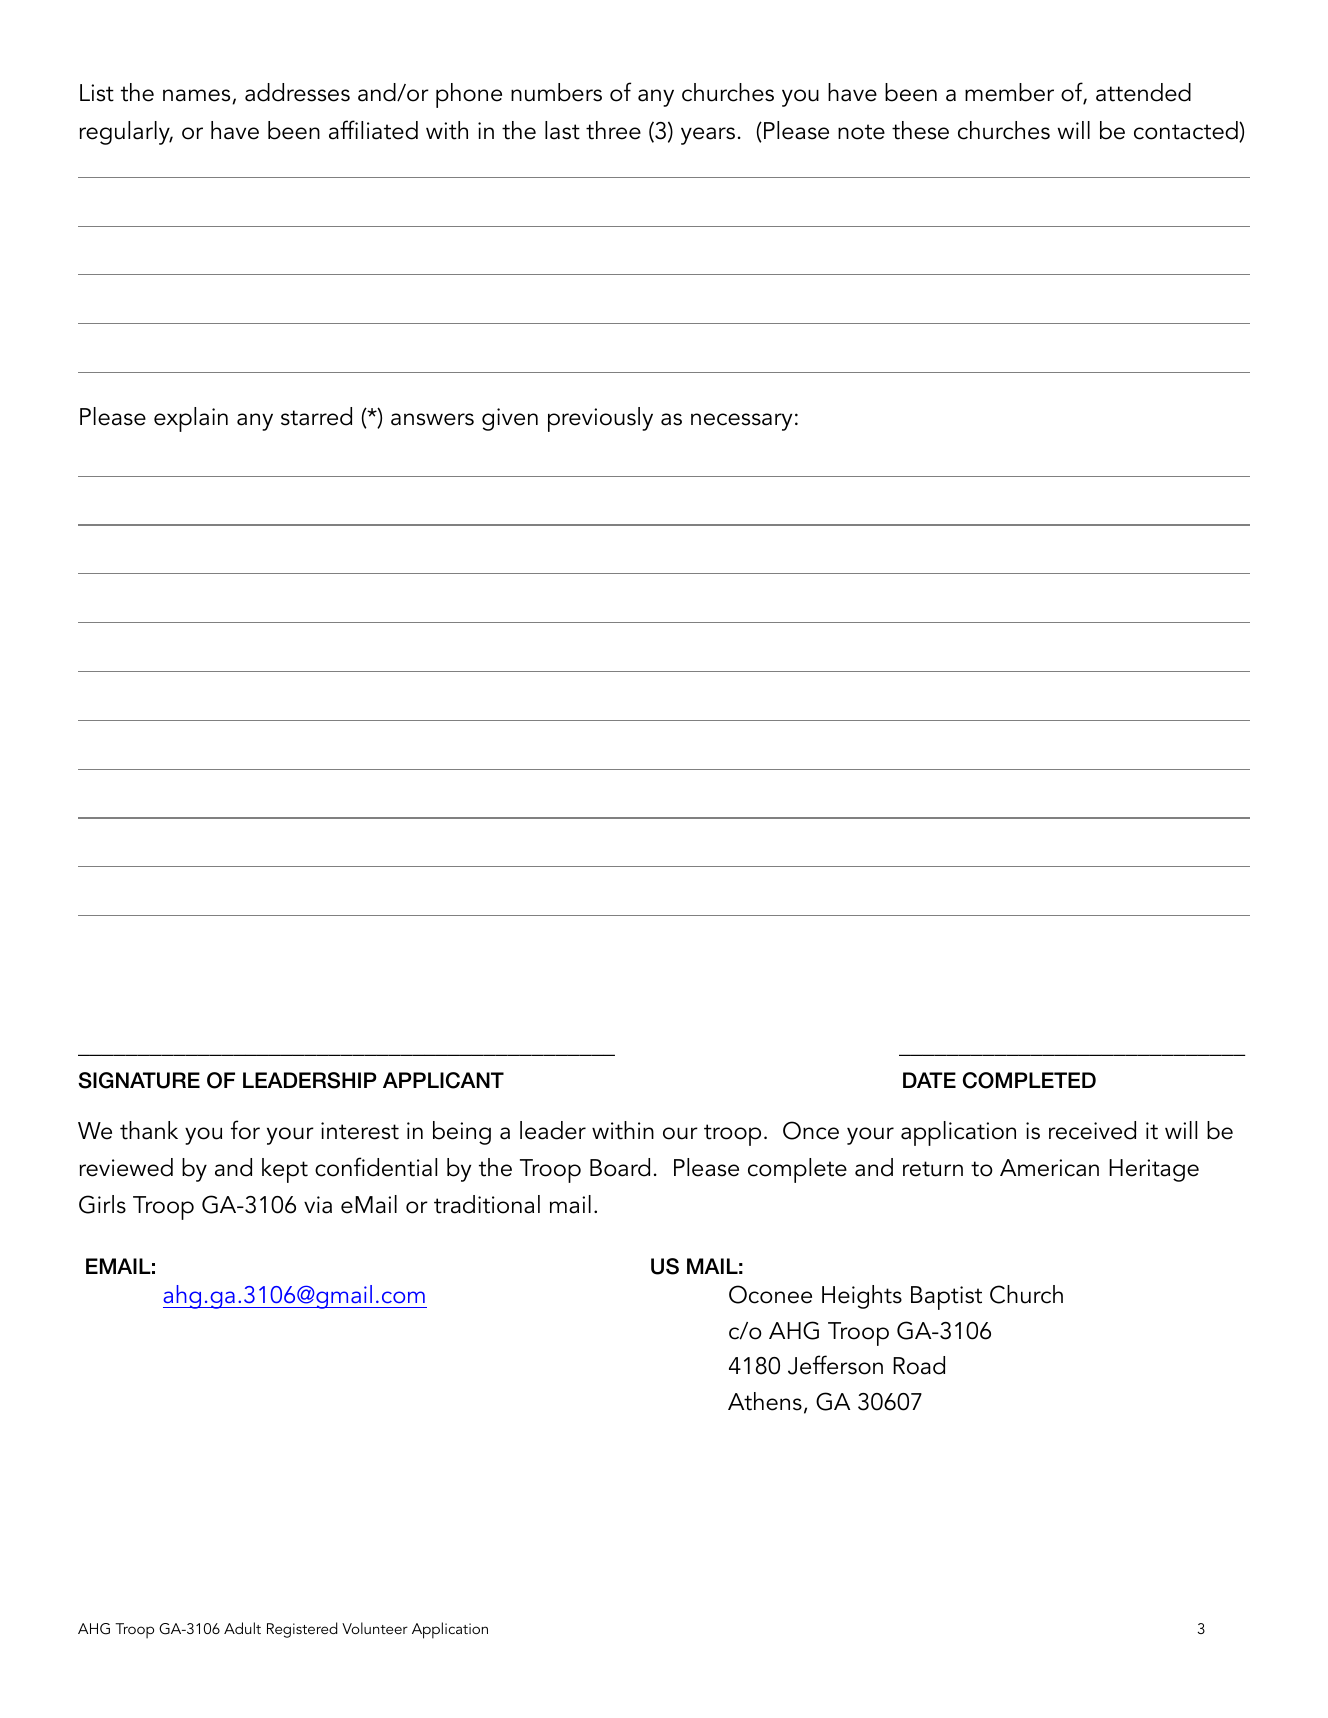 This image has width=1328, height=1718. Describe the element at coordinates (741, 422) in the image. I see `necessary` at that location.
